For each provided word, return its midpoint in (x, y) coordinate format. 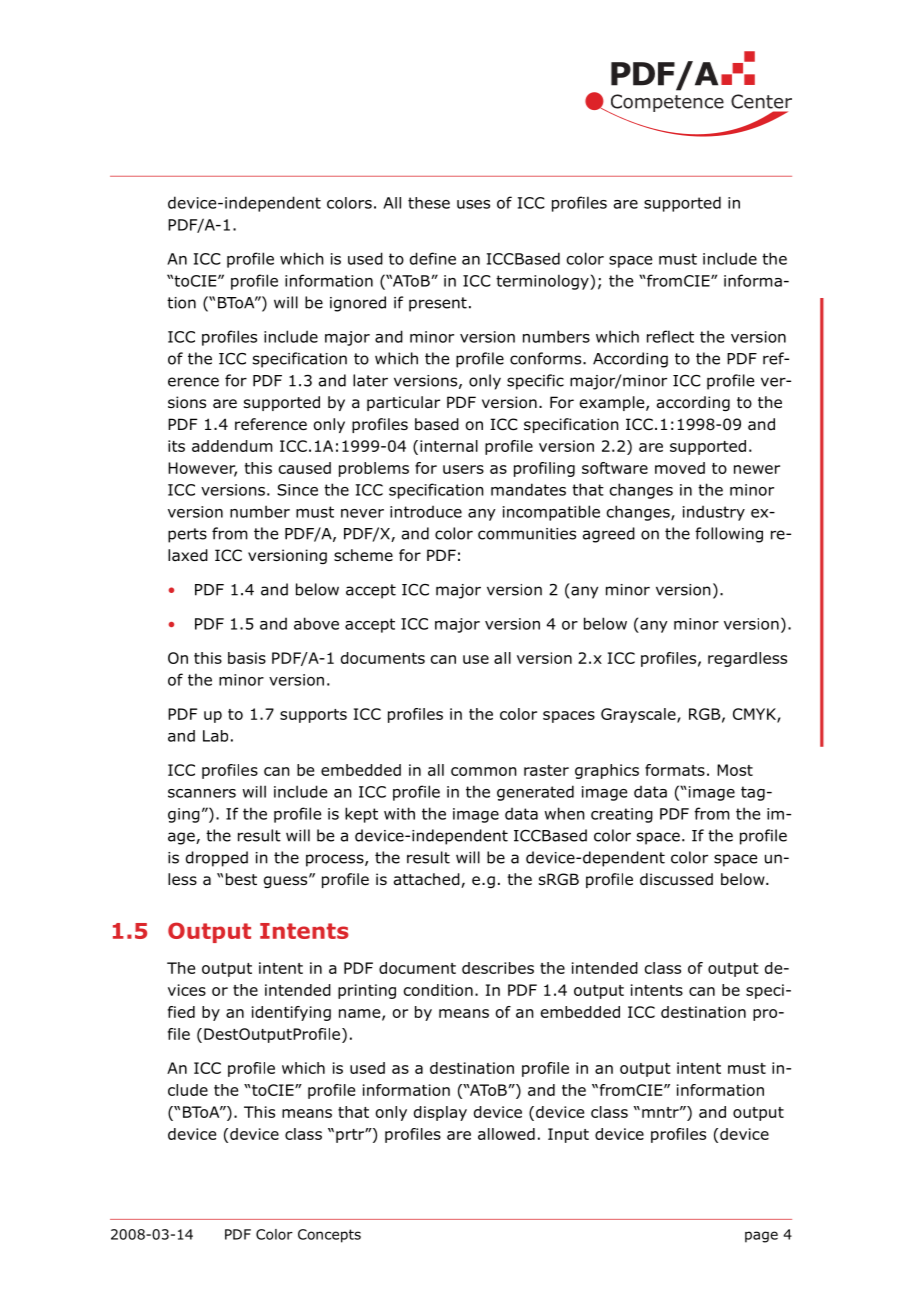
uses (473, 204)
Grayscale (639, 715)
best (241, 879)
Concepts (329, 1236)
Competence (666, 104)
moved (680, 468)
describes (498, 968)
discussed (676, 879)
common (484, 771)
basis (247, 658)
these (429, 203)
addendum (232, 446)
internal (449, 446)
